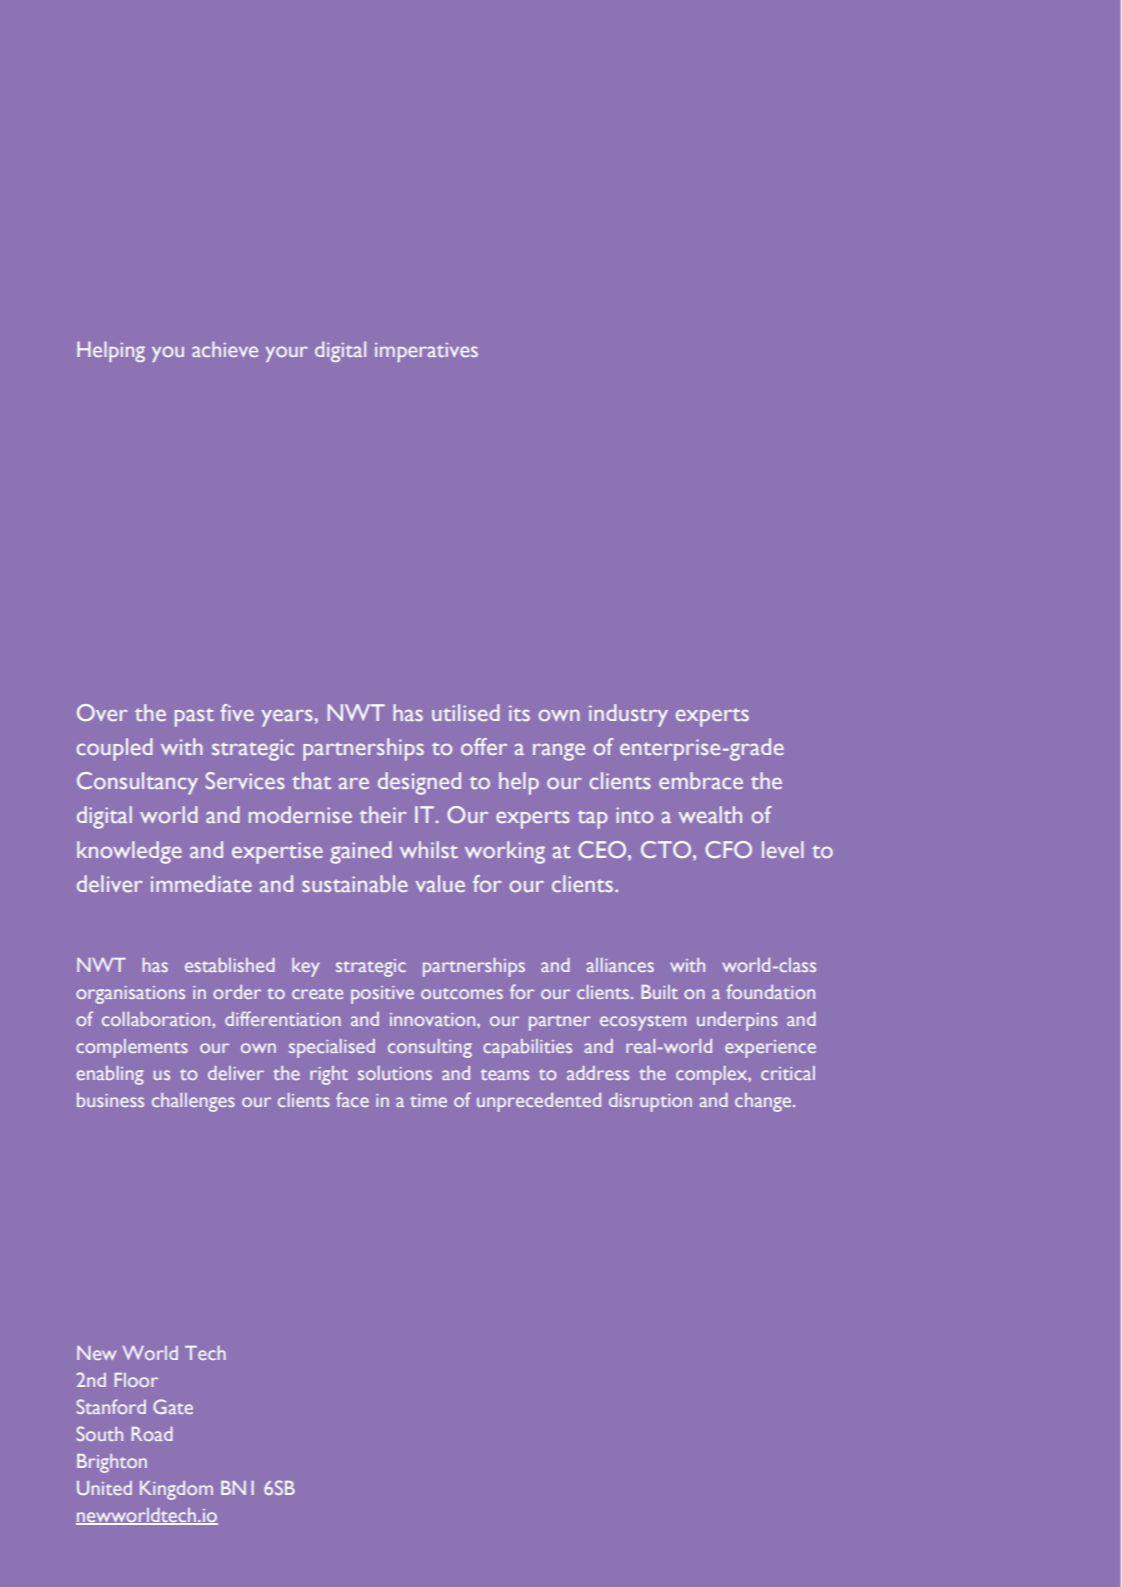 The height and width of the screenshot is (1587, 1122). I want to click on Floor, so click(136, 1380).
